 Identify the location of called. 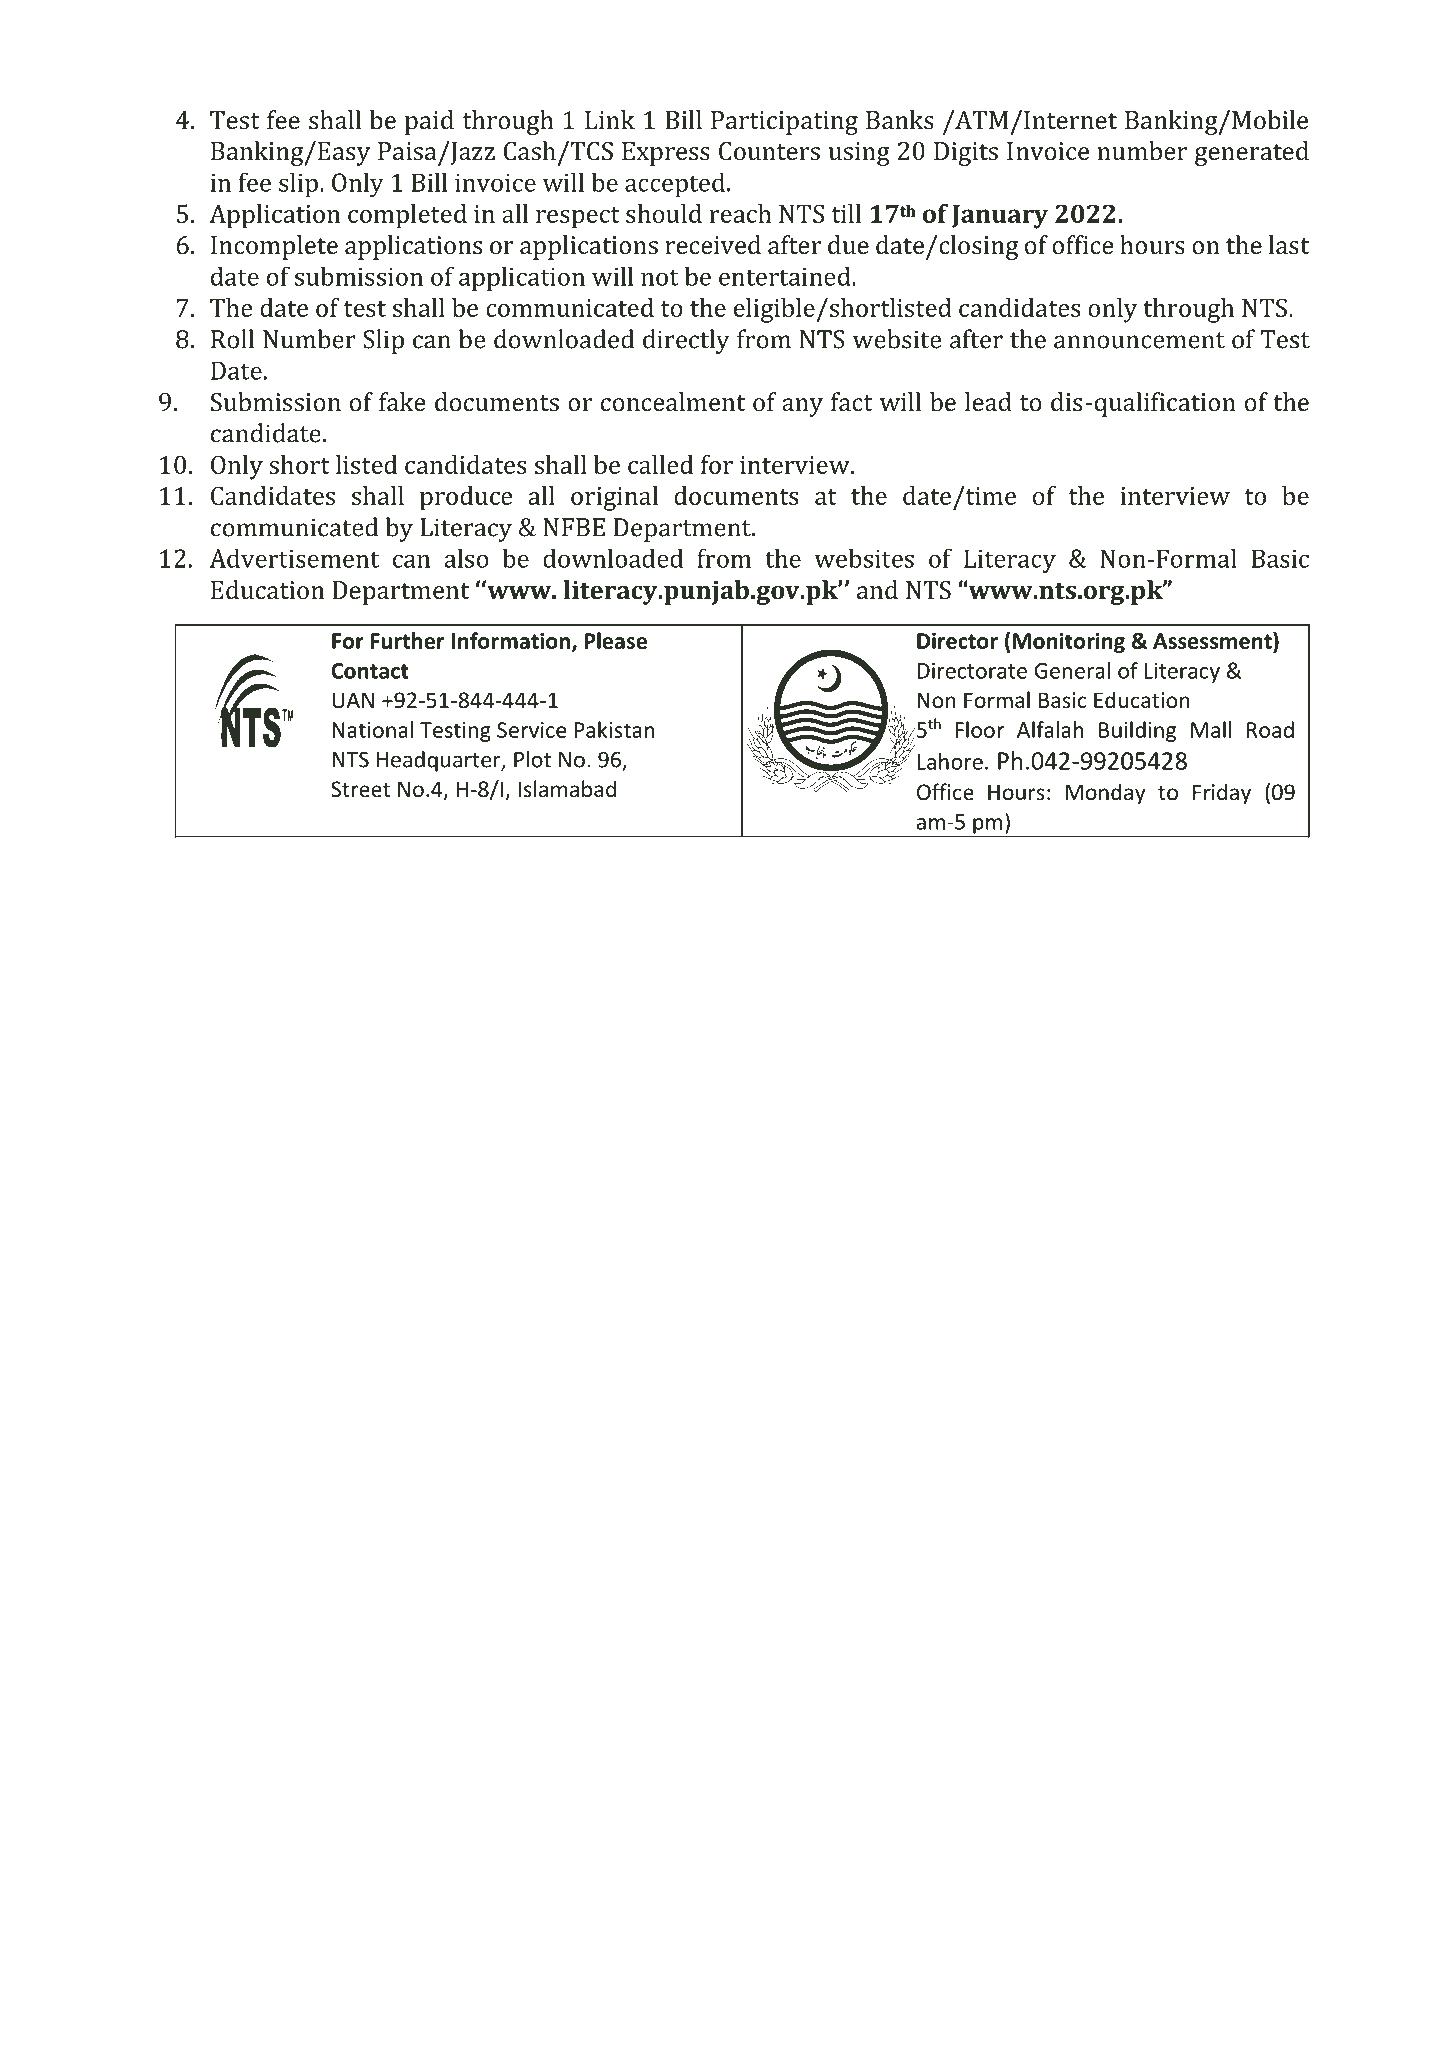
(660, 464).
